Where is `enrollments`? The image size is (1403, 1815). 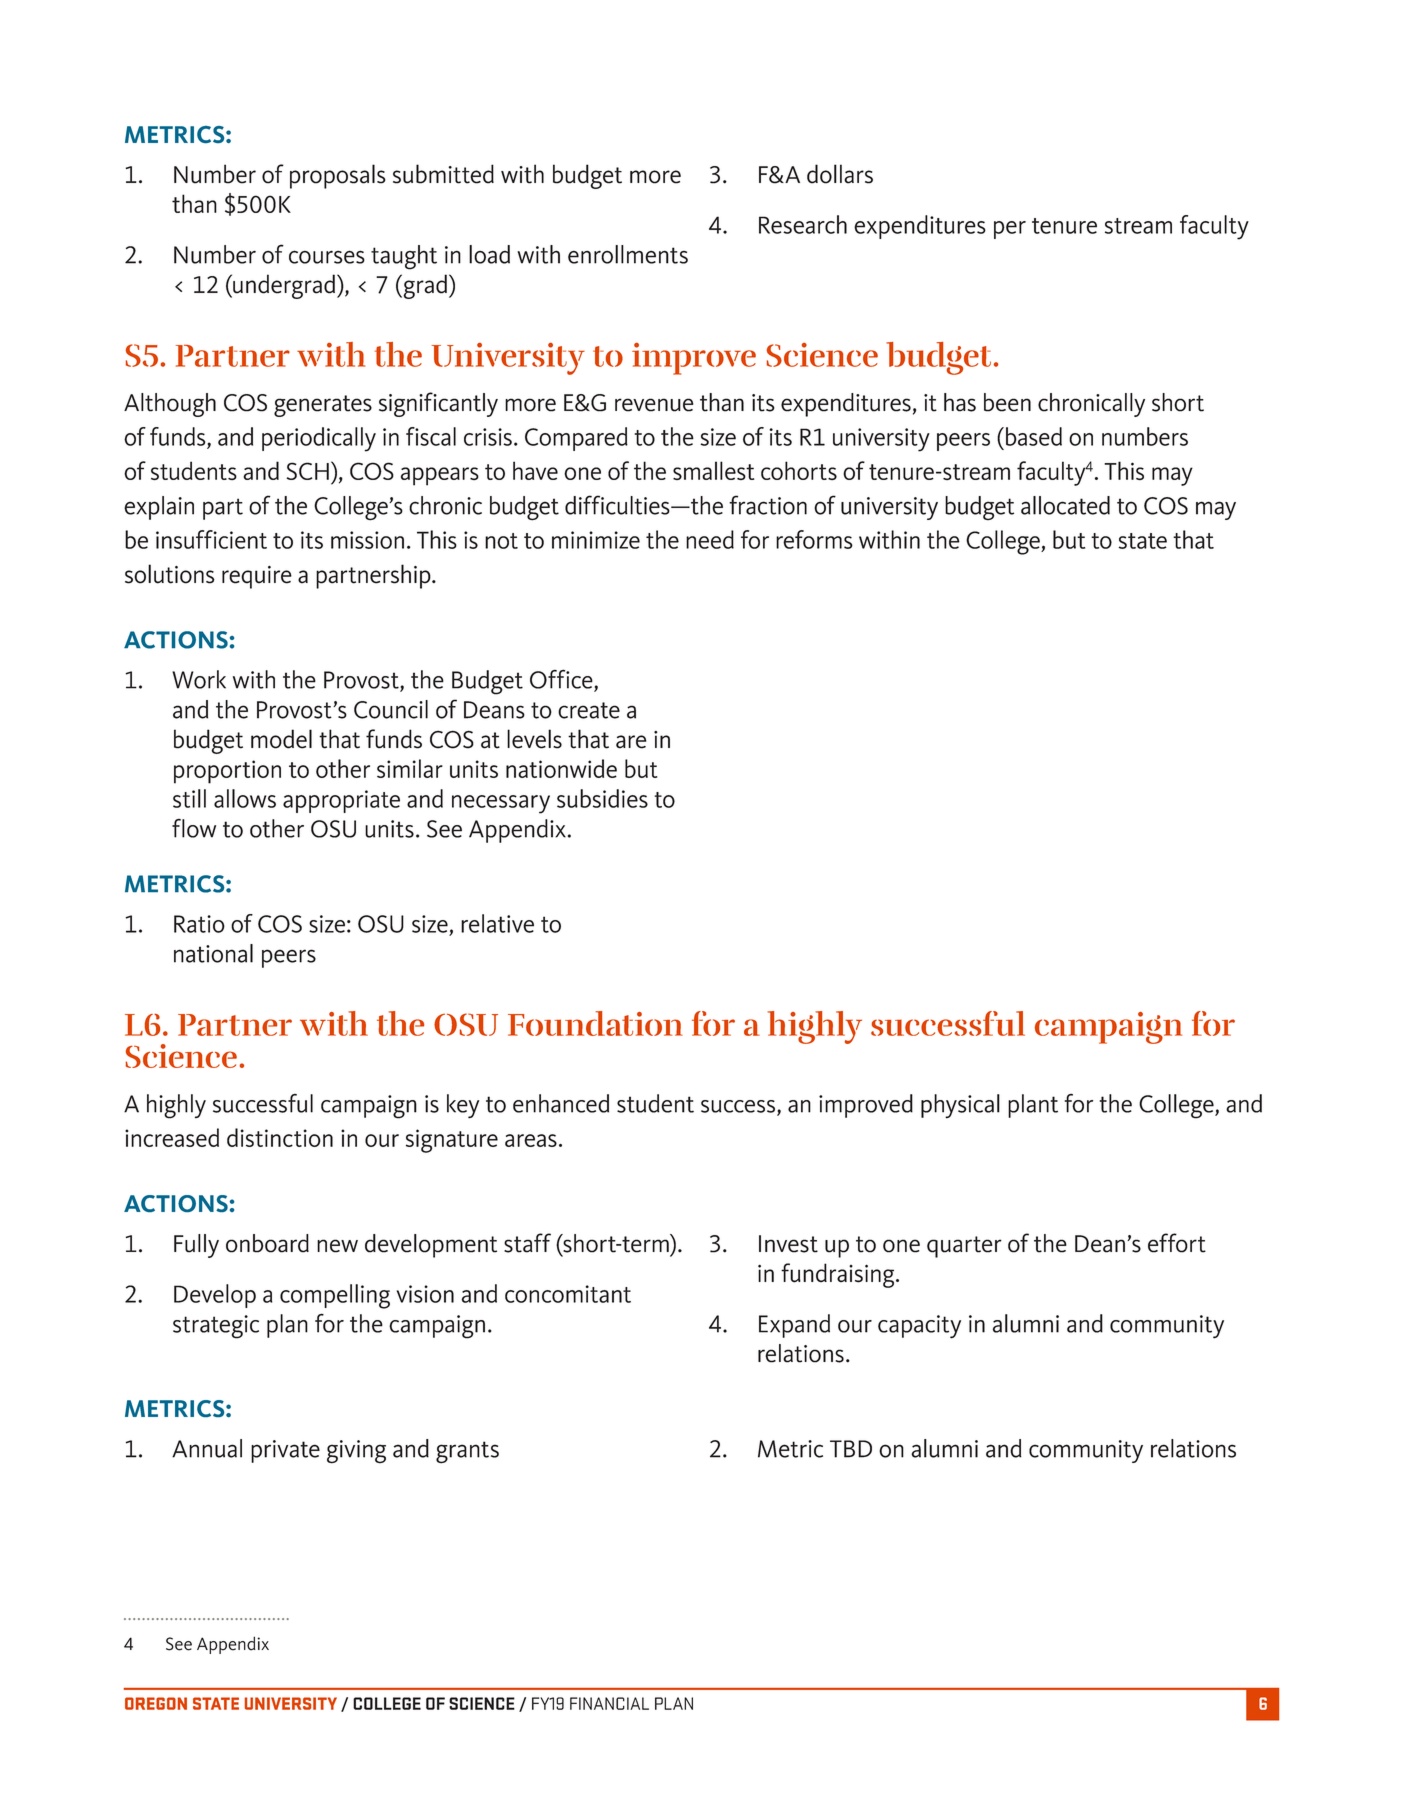 enrollments is located at coordinates (628, 254).
